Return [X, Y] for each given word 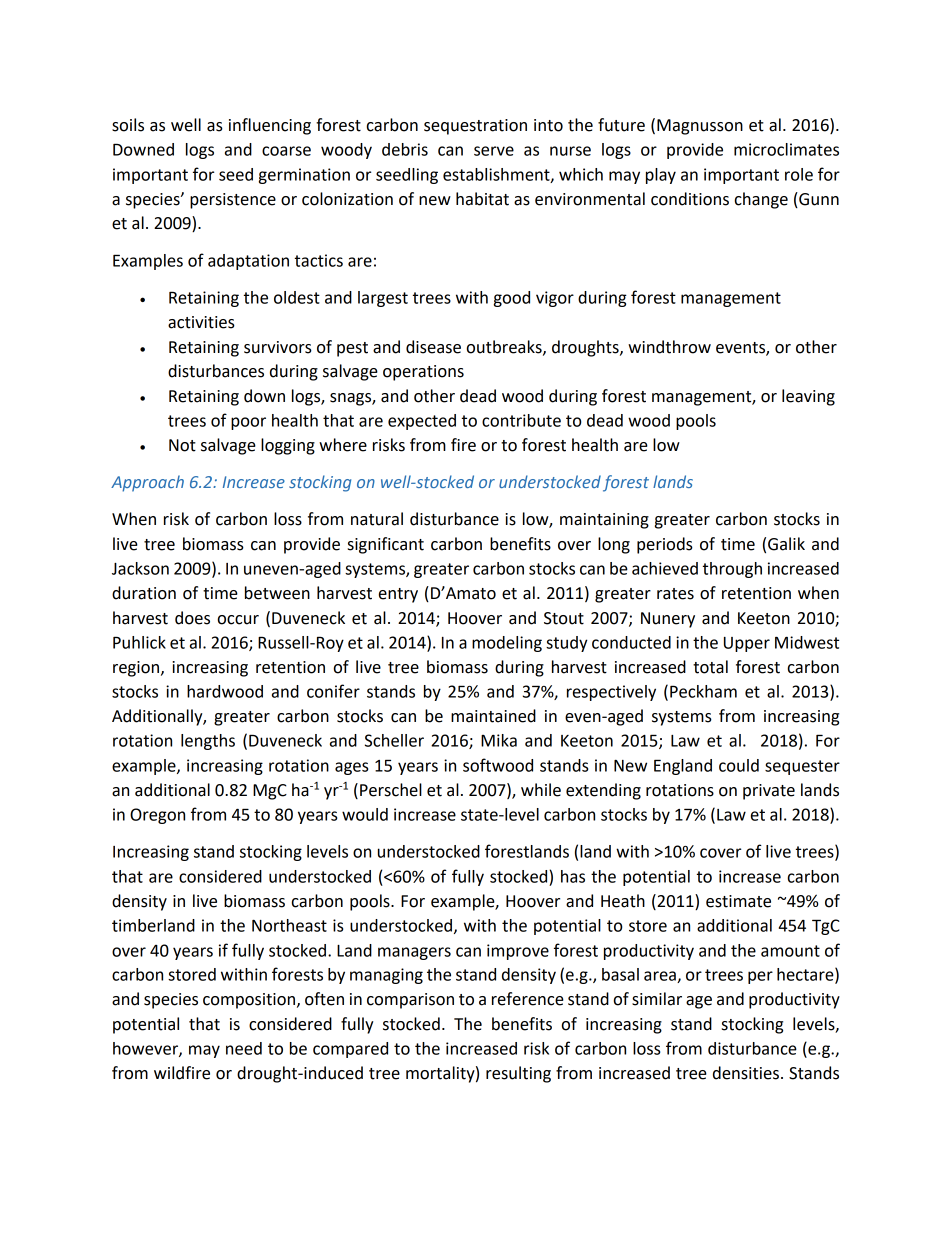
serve [494, 151]
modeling [507, 644]
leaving [808, 397]
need [244, 1048]
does [192, 618]
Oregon [157, 816]
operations [423, 373]
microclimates [786, 149]
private [769, 792]
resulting [518, 1074]
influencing [270, 126]
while [541, 790]
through [732, 570]
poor [248, 423]
